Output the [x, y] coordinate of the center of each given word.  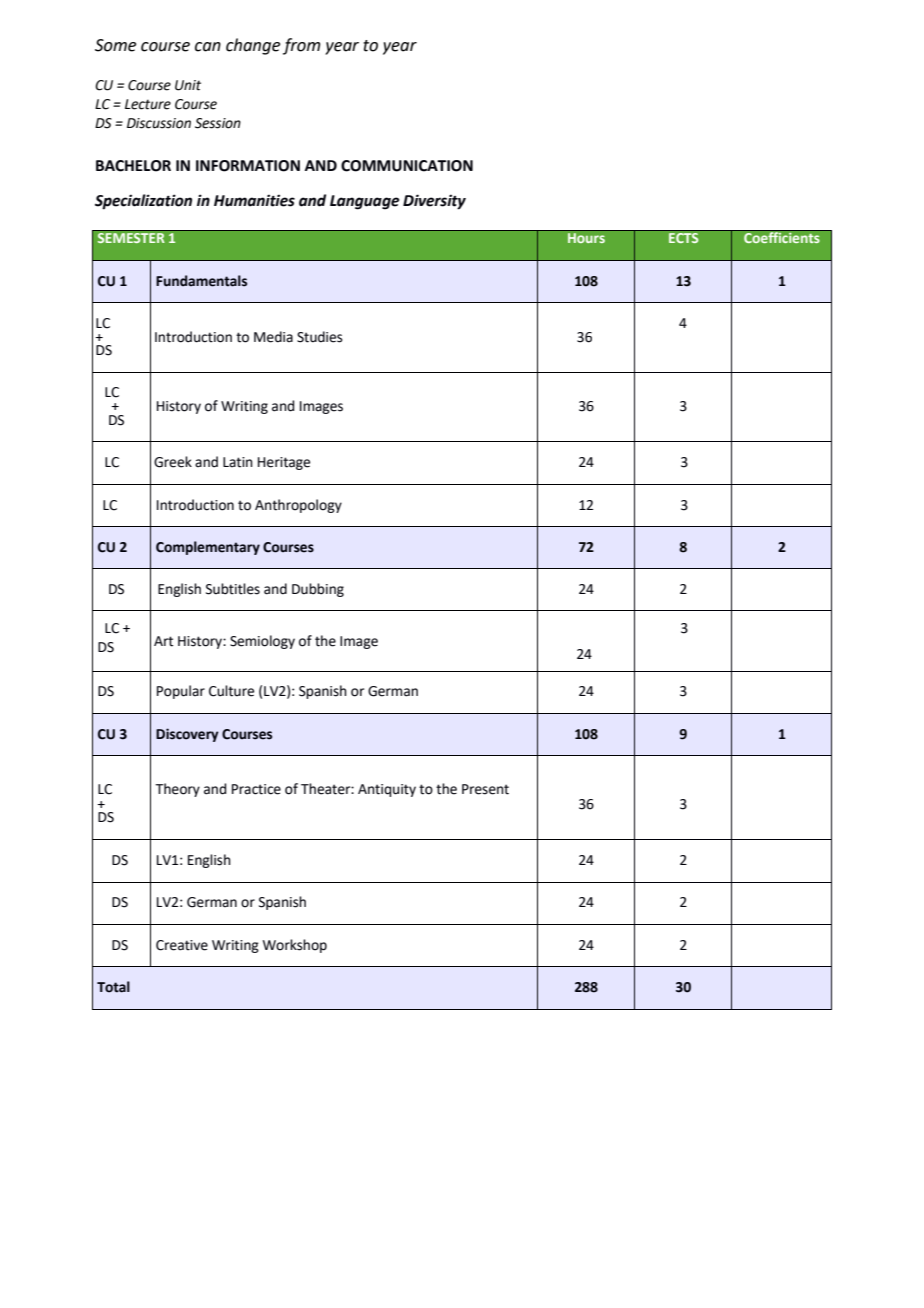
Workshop [295, 946]
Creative [182, 945]
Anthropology [298, 506]
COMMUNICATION [407, 166]
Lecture [148, 104]
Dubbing [318, 590]
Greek [173, 462]
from [301, 46]
